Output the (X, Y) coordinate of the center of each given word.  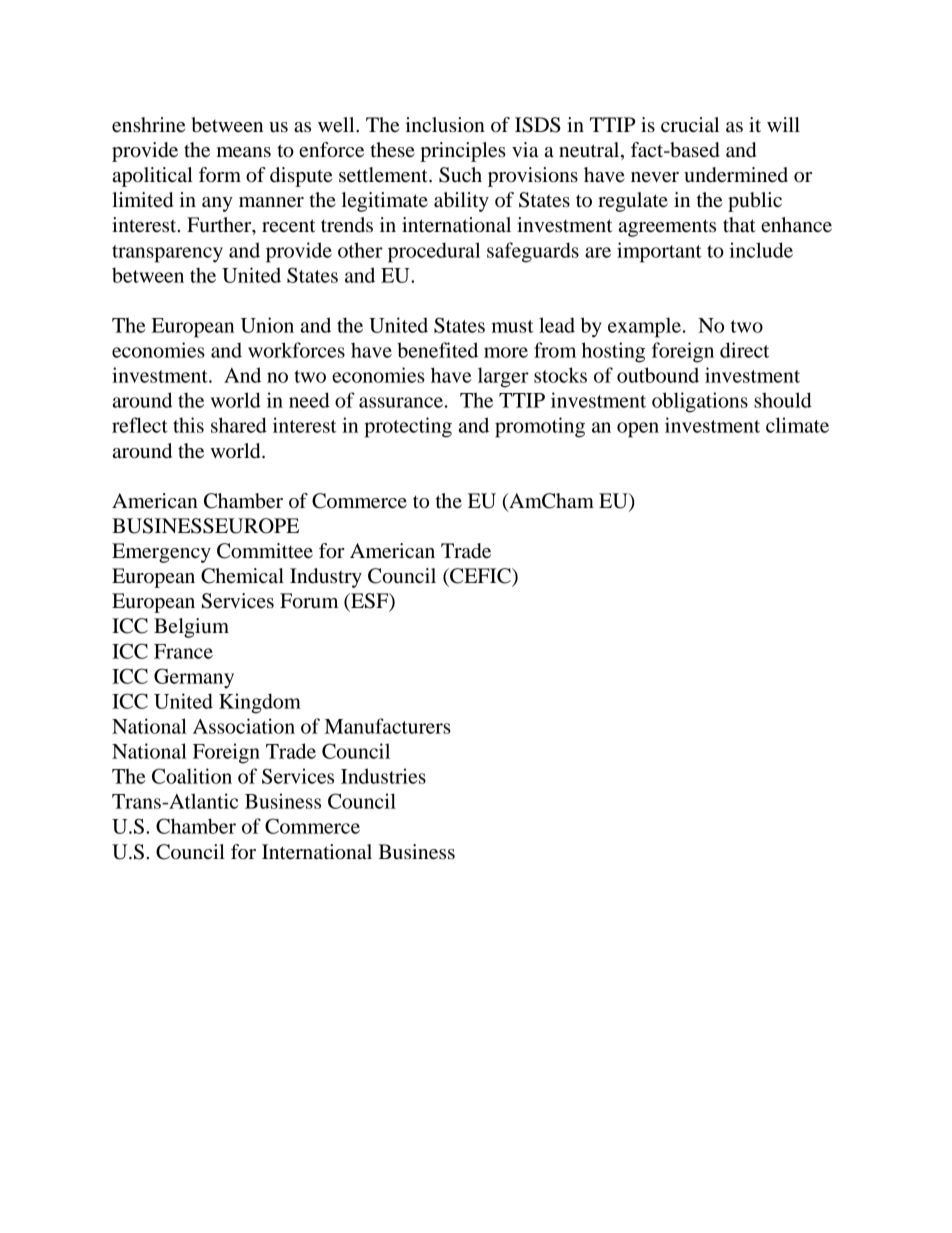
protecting (408, 427)
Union (267, 325)
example (644, 327)
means (244, 152)
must (512, 326)
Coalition (192, 776)
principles (463, 152)
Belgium (191, 628)
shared (239, 425)
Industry (326, 578)
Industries (383, 776)
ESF (370, 602)
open (638, 430)
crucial (690, 125)
